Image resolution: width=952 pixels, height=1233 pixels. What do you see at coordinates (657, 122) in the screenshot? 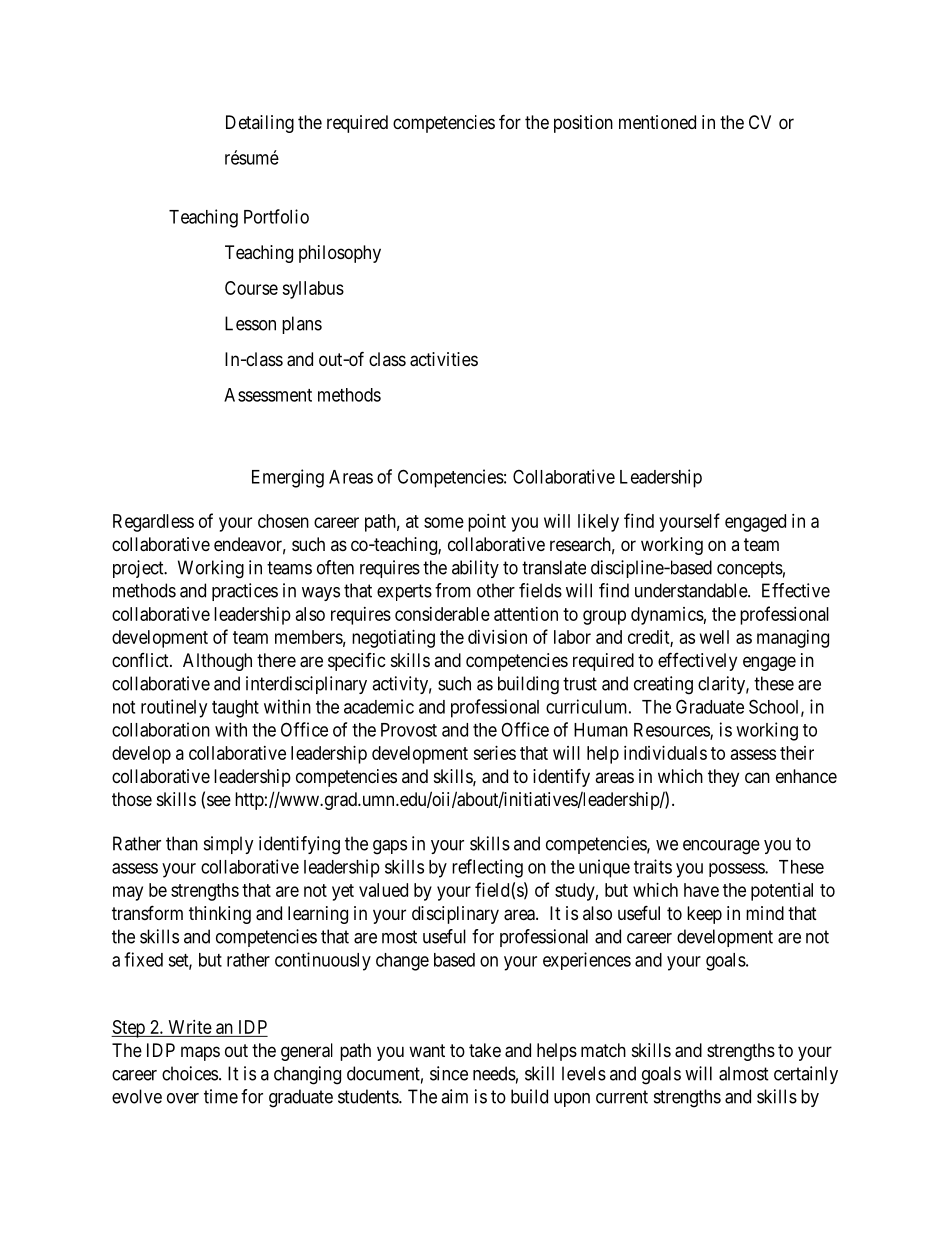
I see `mentioned` at bounding box center [657, 122].
